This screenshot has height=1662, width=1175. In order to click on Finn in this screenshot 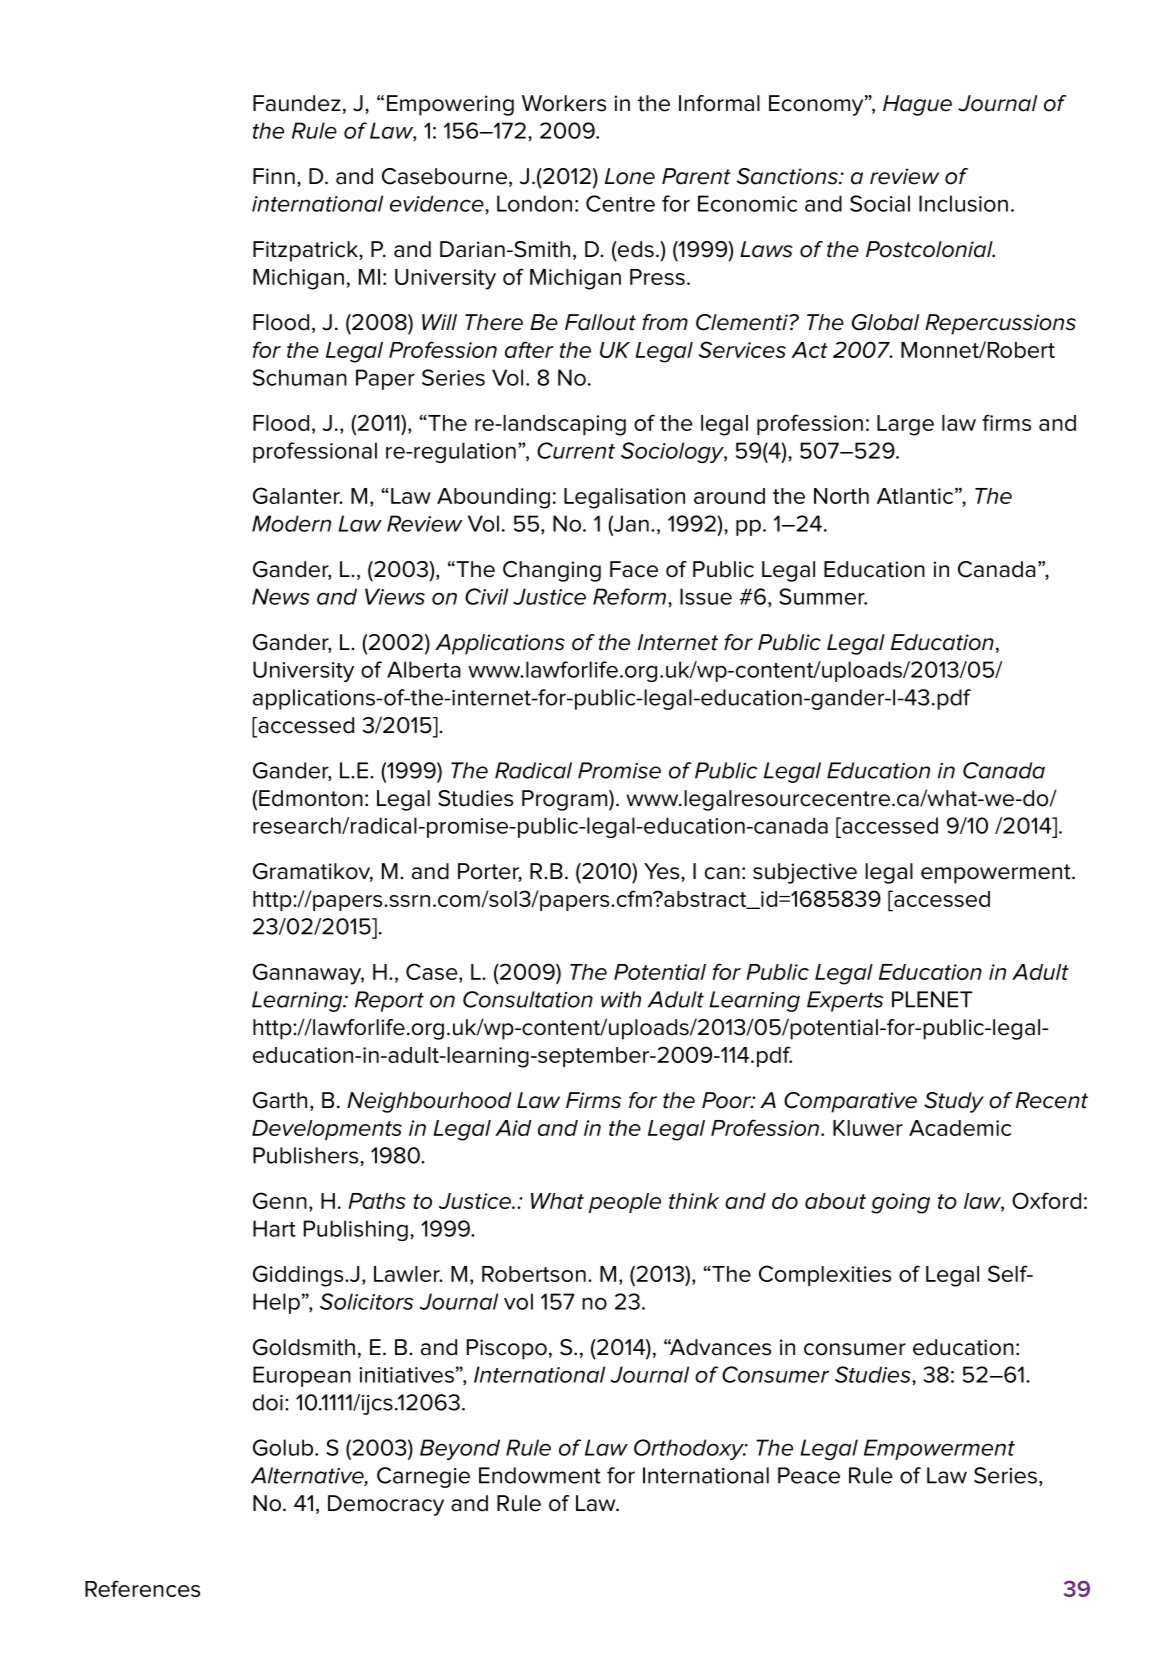, I will do `click(274, 176)`.
